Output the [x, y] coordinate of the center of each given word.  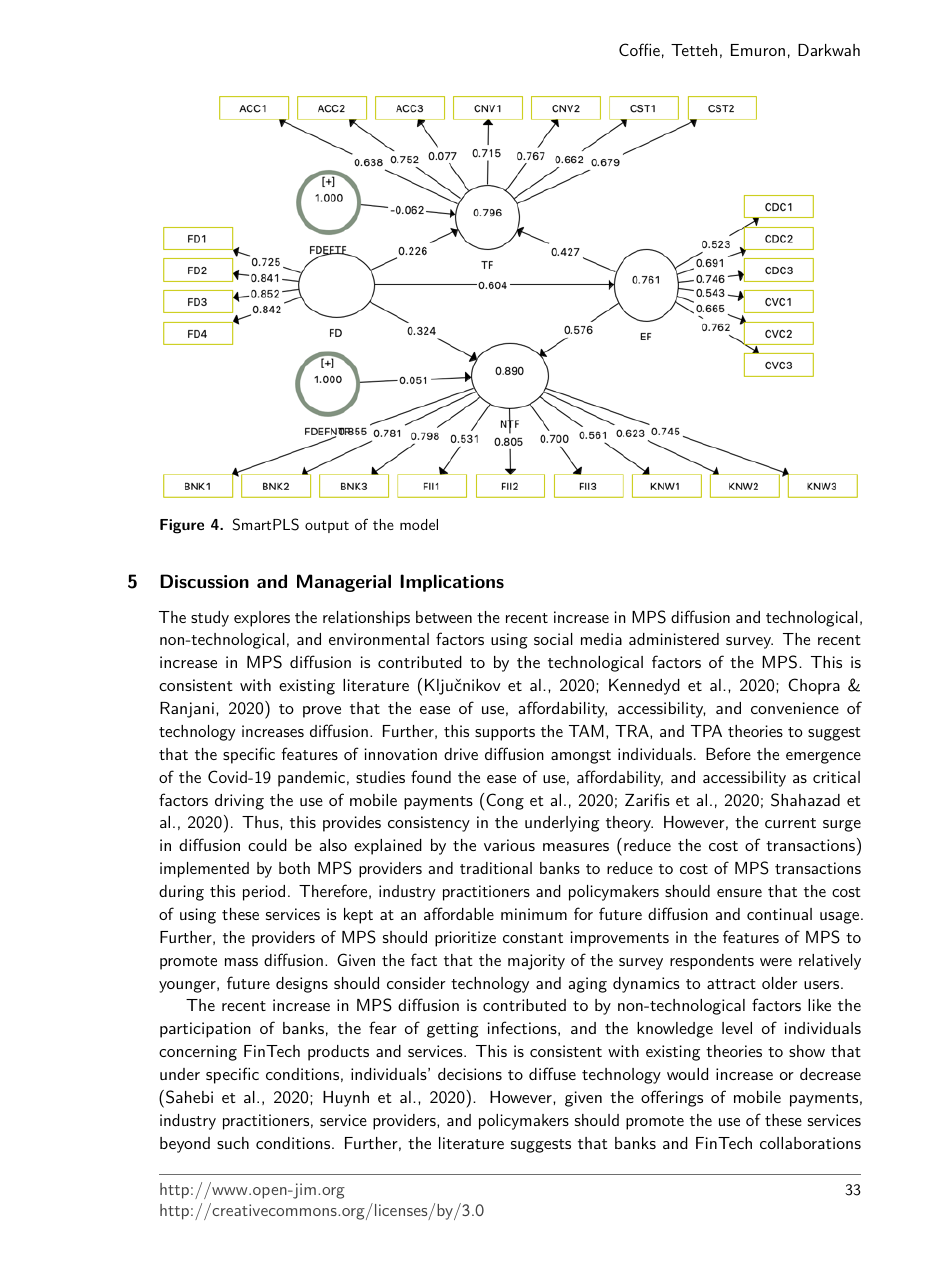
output [327, 527]
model [419, 524]
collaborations [810, 1143]
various [509, 845]
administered [674, 639]
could [267, 845]
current [790, 823]
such [233, 1143]
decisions [470, 1074]
